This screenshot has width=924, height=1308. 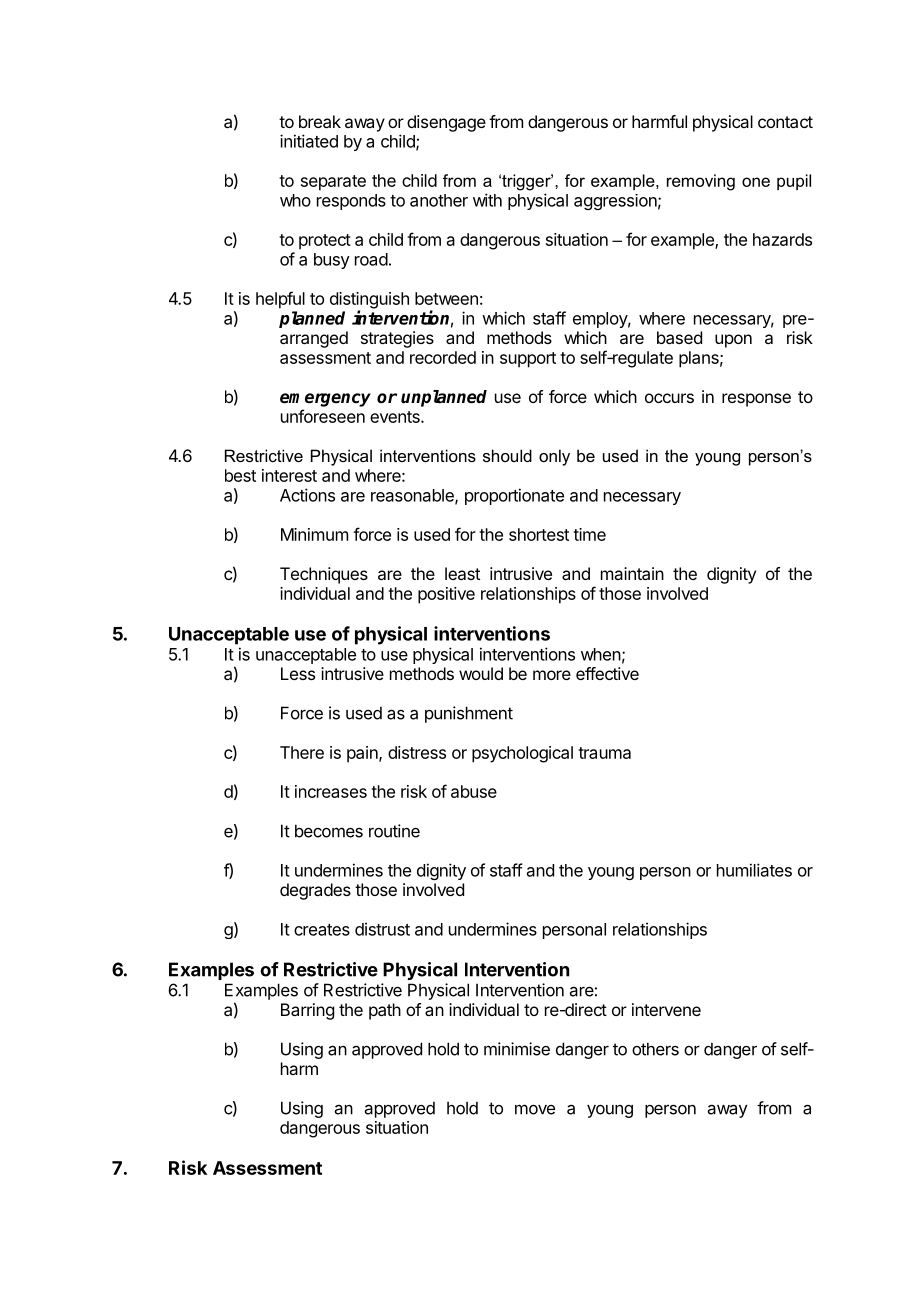 I want to click on humiliates, so click(x=754, y=870).
